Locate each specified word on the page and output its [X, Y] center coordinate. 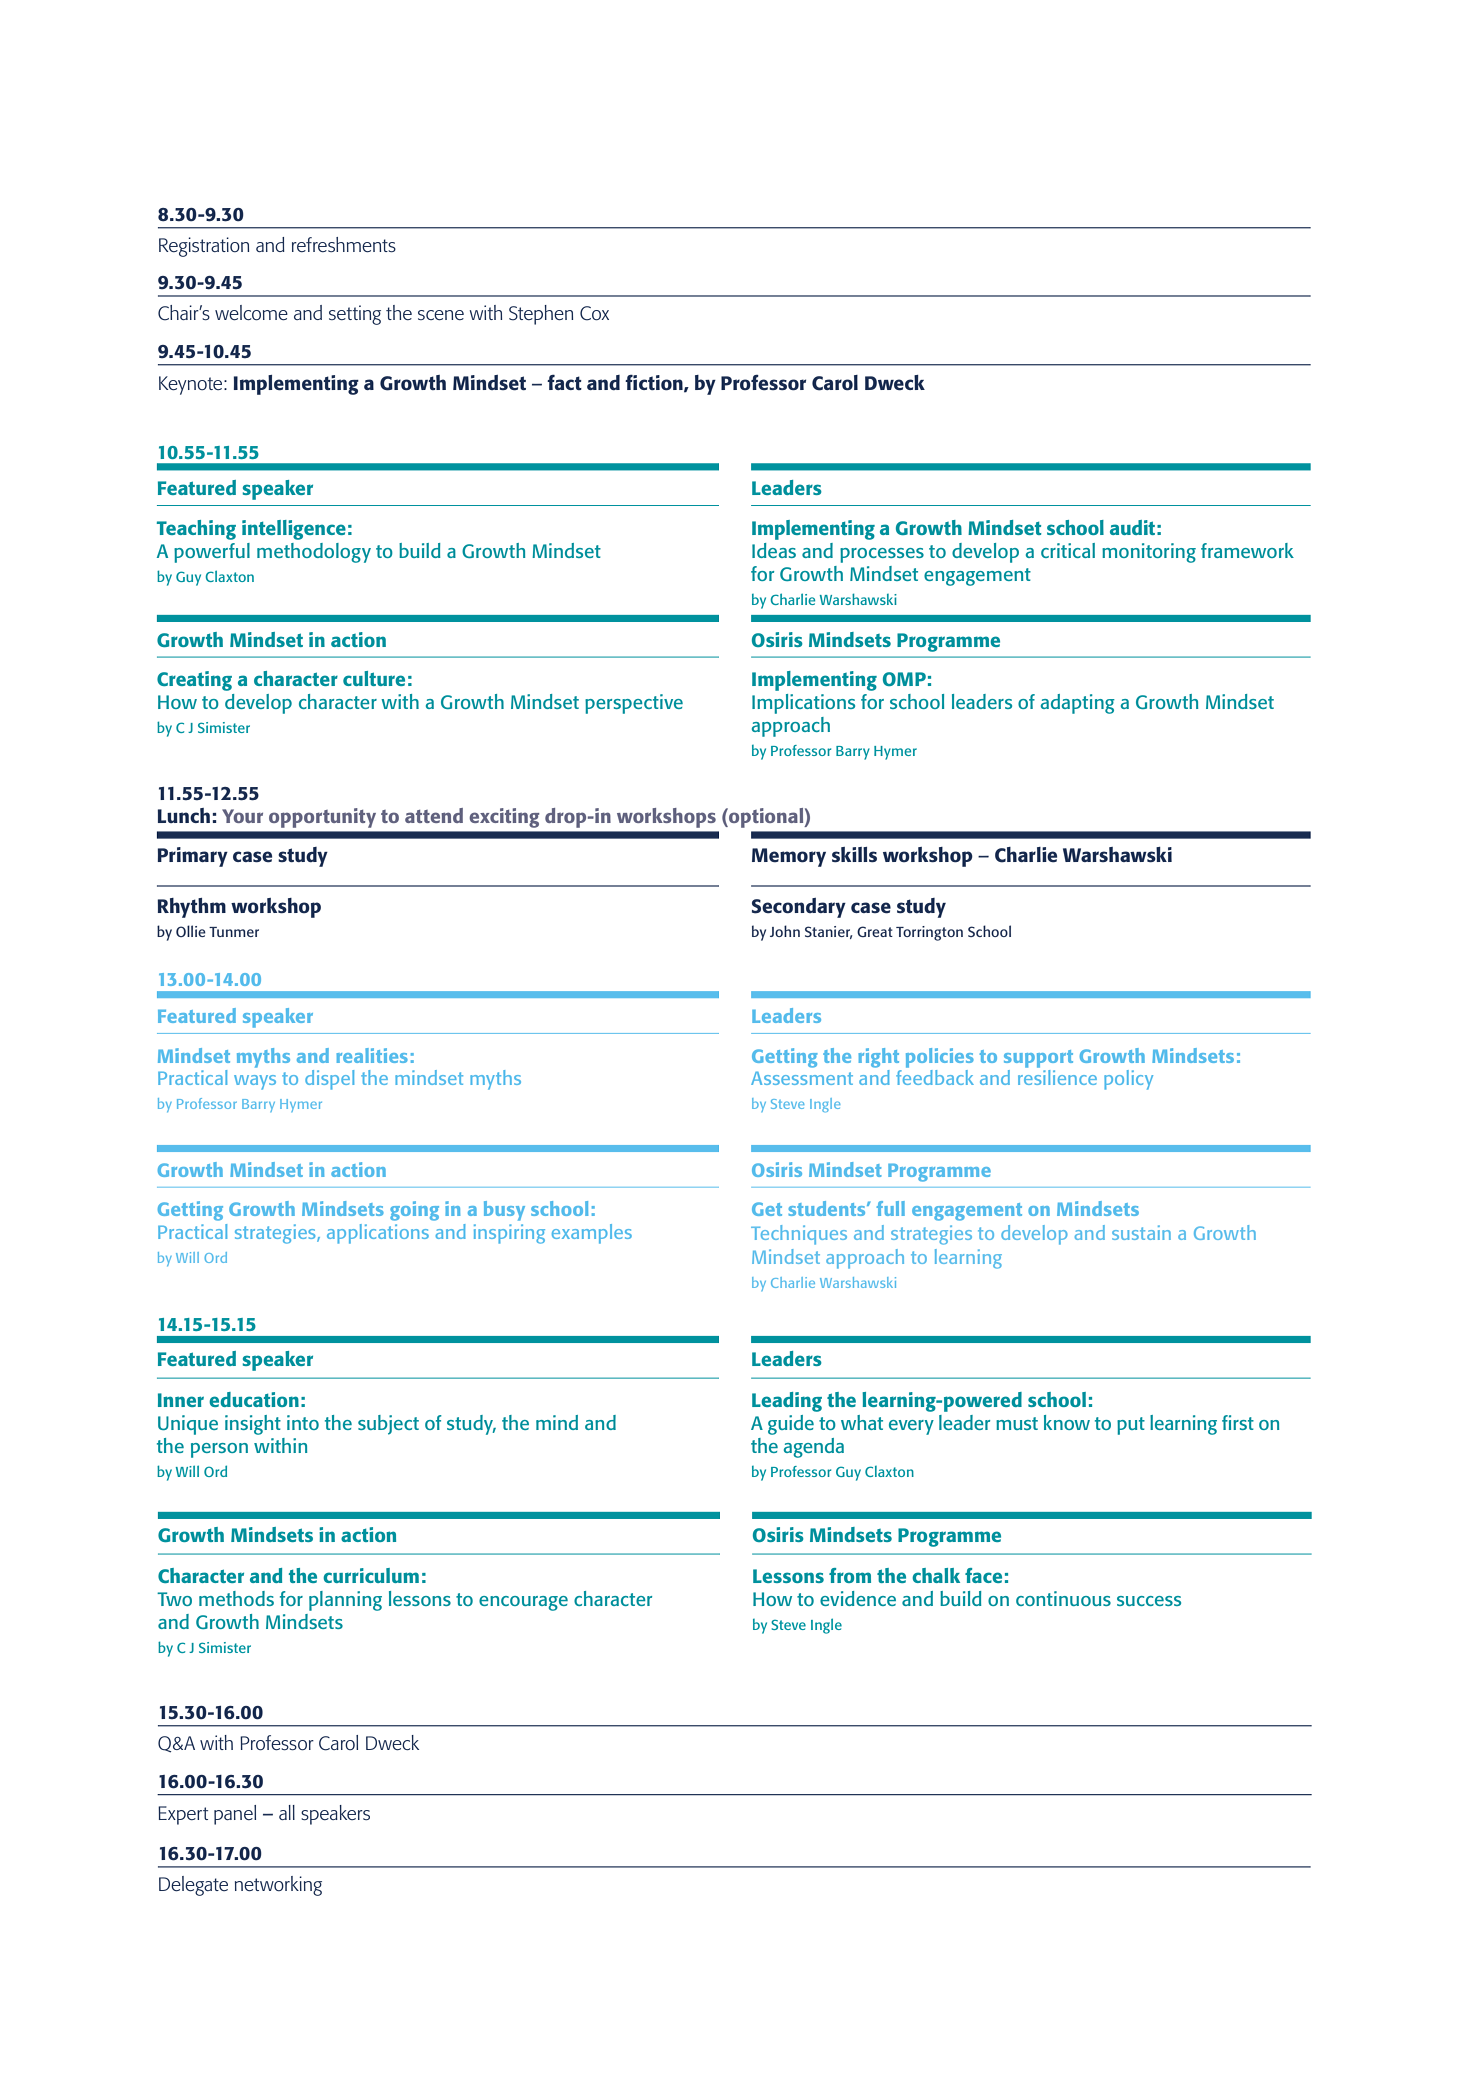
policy [1128, 1080]
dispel [329, 1080]
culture [374, 678]
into [303, 1422]
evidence [858, 1598]
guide [791, 1425]
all [287, 1812]
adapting [1078, 704]
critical [1068, 550]
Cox [594, 313]
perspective [634, 704]
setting [355, 315]
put [1131, 1426]
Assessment [802, 1078]
